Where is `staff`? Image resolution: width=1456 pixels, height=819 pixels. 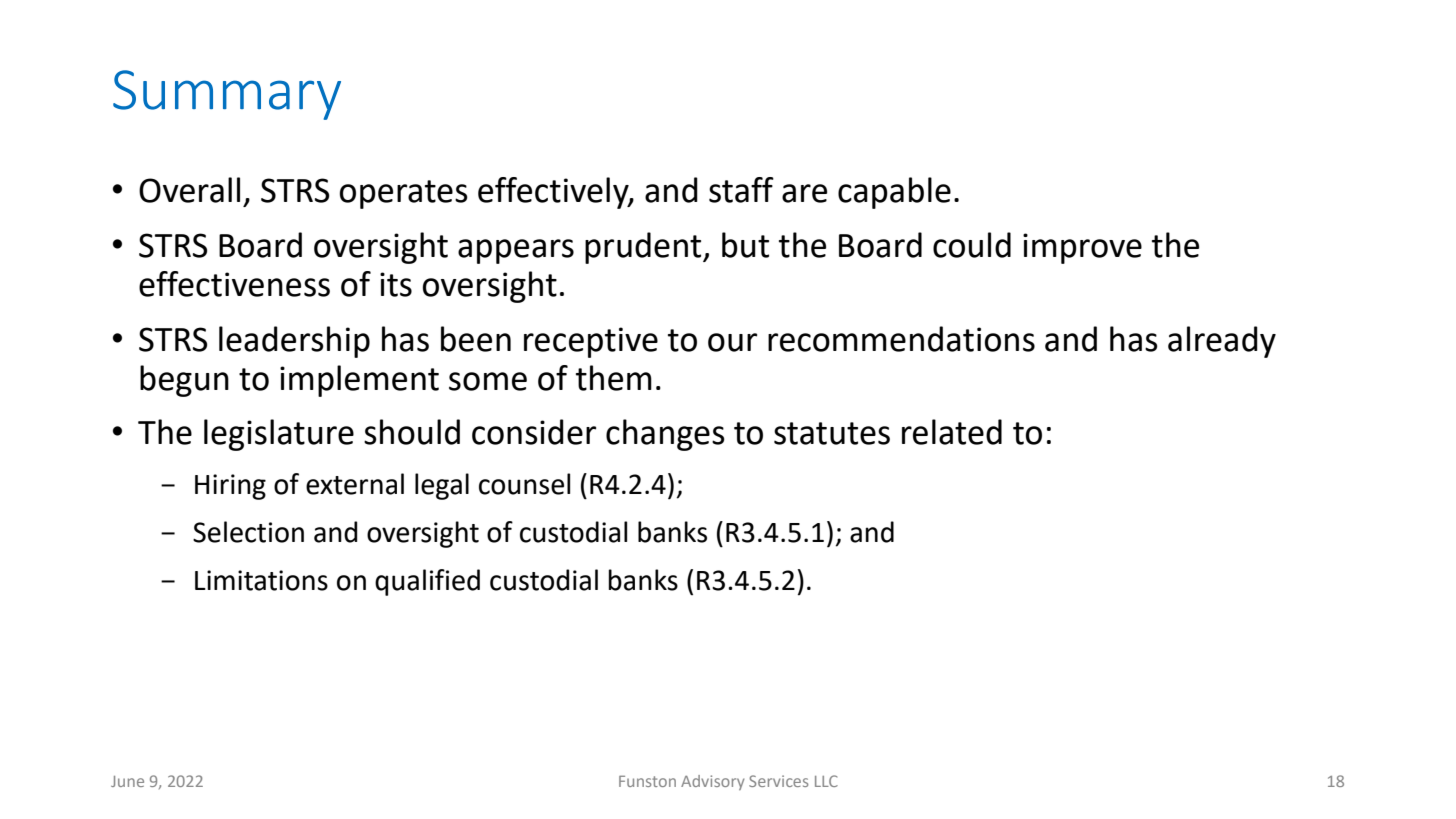
staff is located at coordinates (741, 190).
